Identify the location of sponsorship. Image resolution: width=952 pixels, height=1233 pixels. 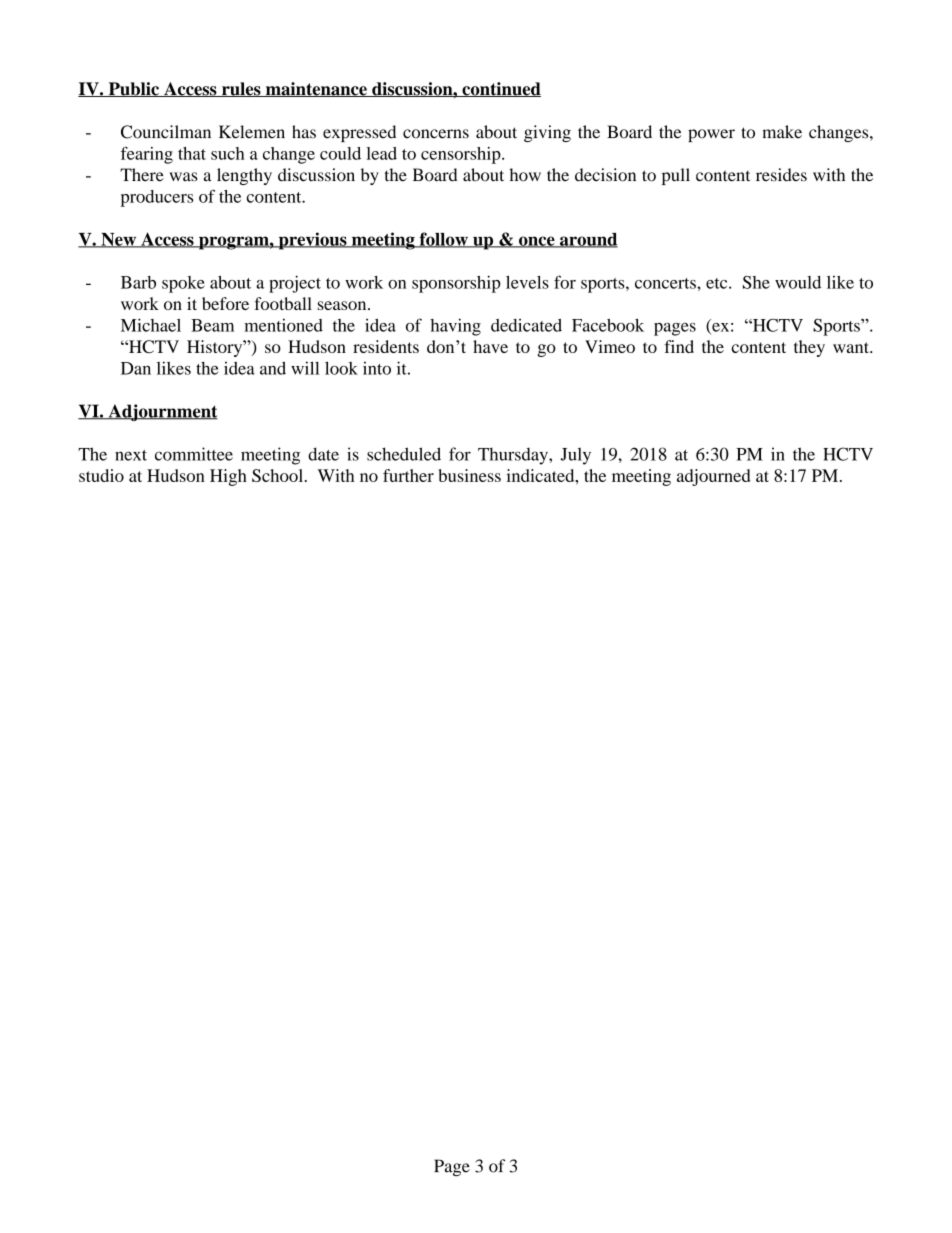
(456, 284).
